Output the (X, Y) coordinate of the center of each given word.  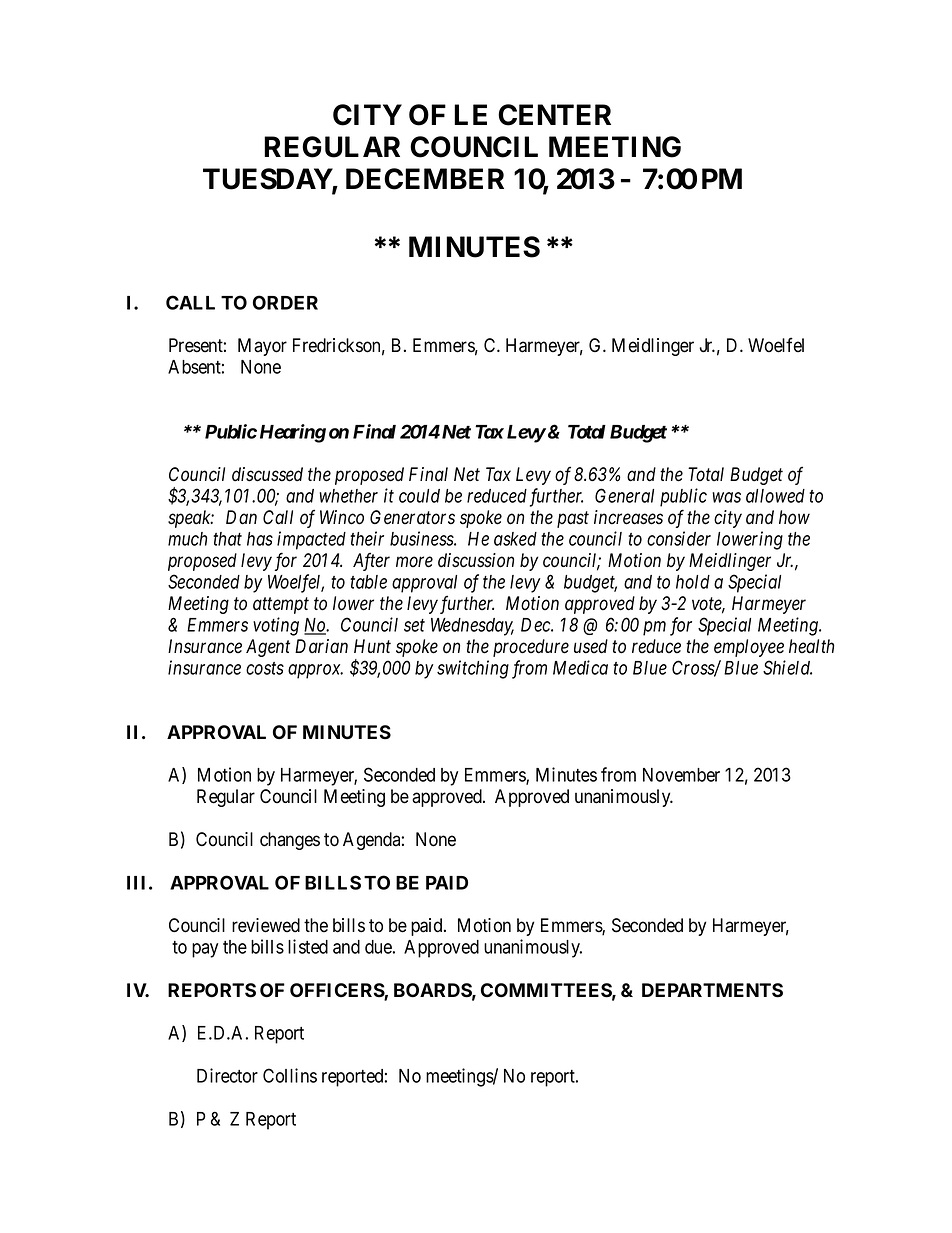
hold (693, 582)
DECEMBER (425, 179)
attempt (281, 605)
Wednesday (472, 627)
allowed (775, 496)
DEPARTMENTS (712, 990)
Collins (290, 1075)
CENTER (554, 115)
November (681, 775)
